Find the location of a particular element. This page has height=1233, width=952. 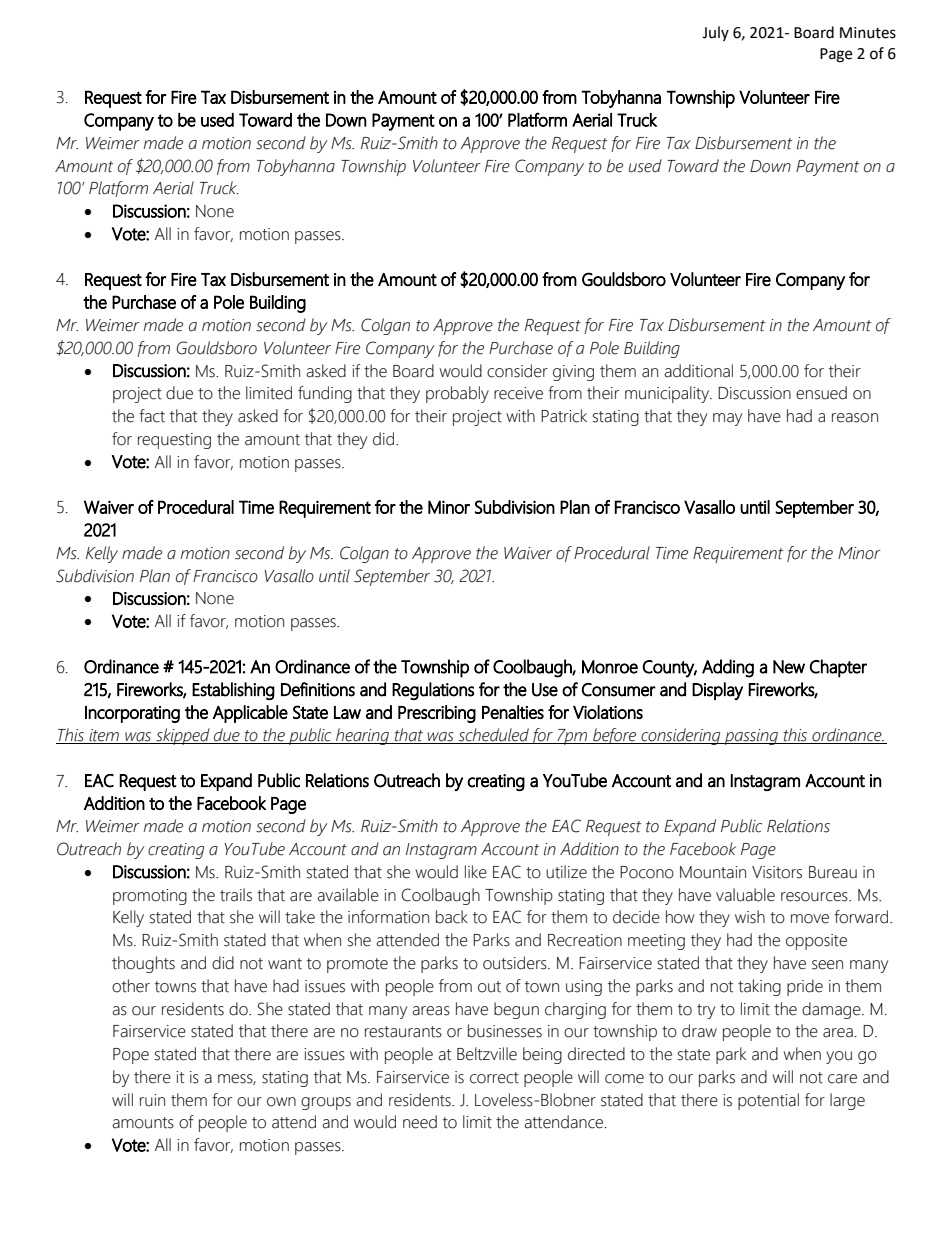

funding is located at coordinates (325, 394).
